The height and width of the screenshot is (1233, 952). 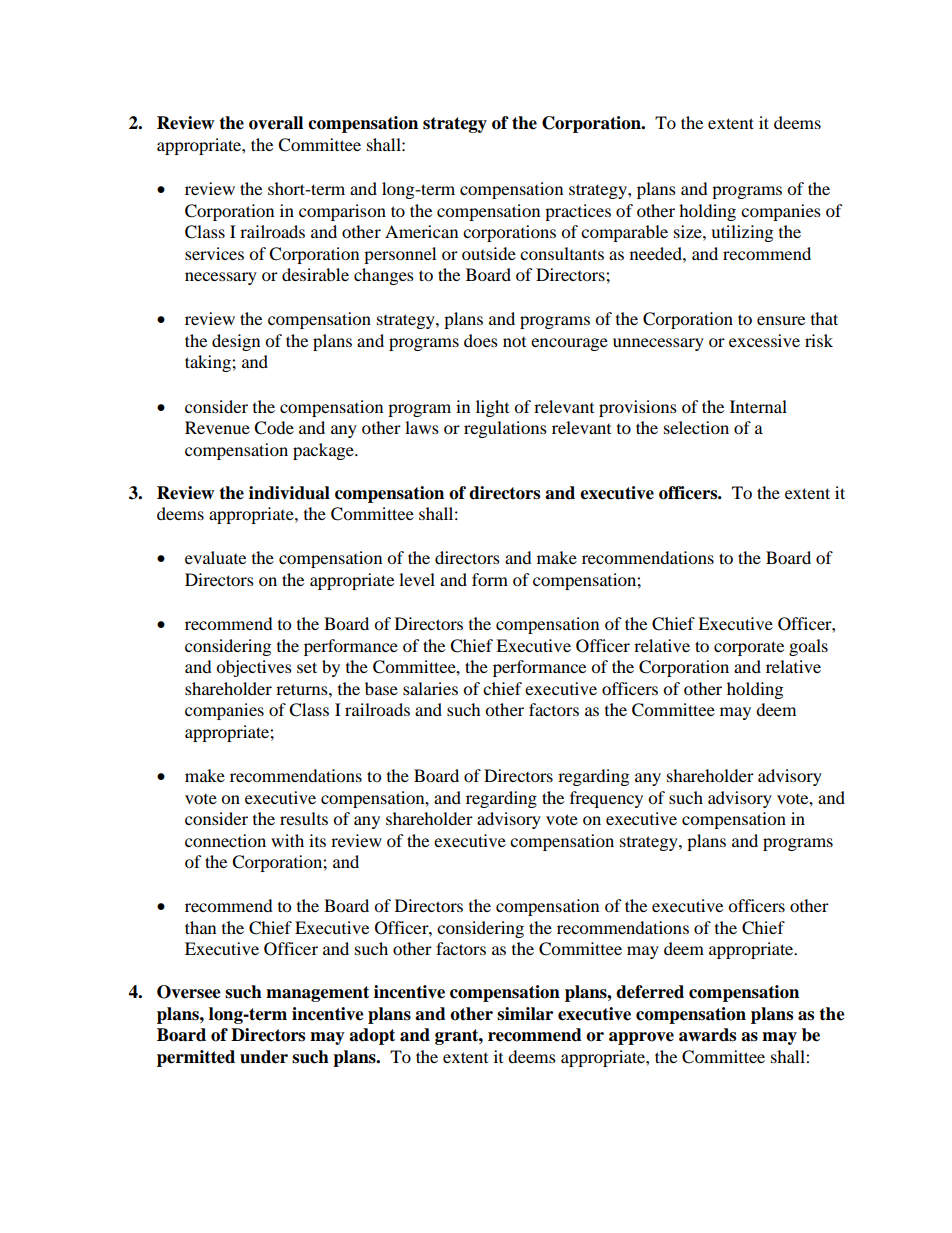 What do you see at coordinates (276, 123) in the screenshot?
I see `overall` at bounding box center [276, 123].
